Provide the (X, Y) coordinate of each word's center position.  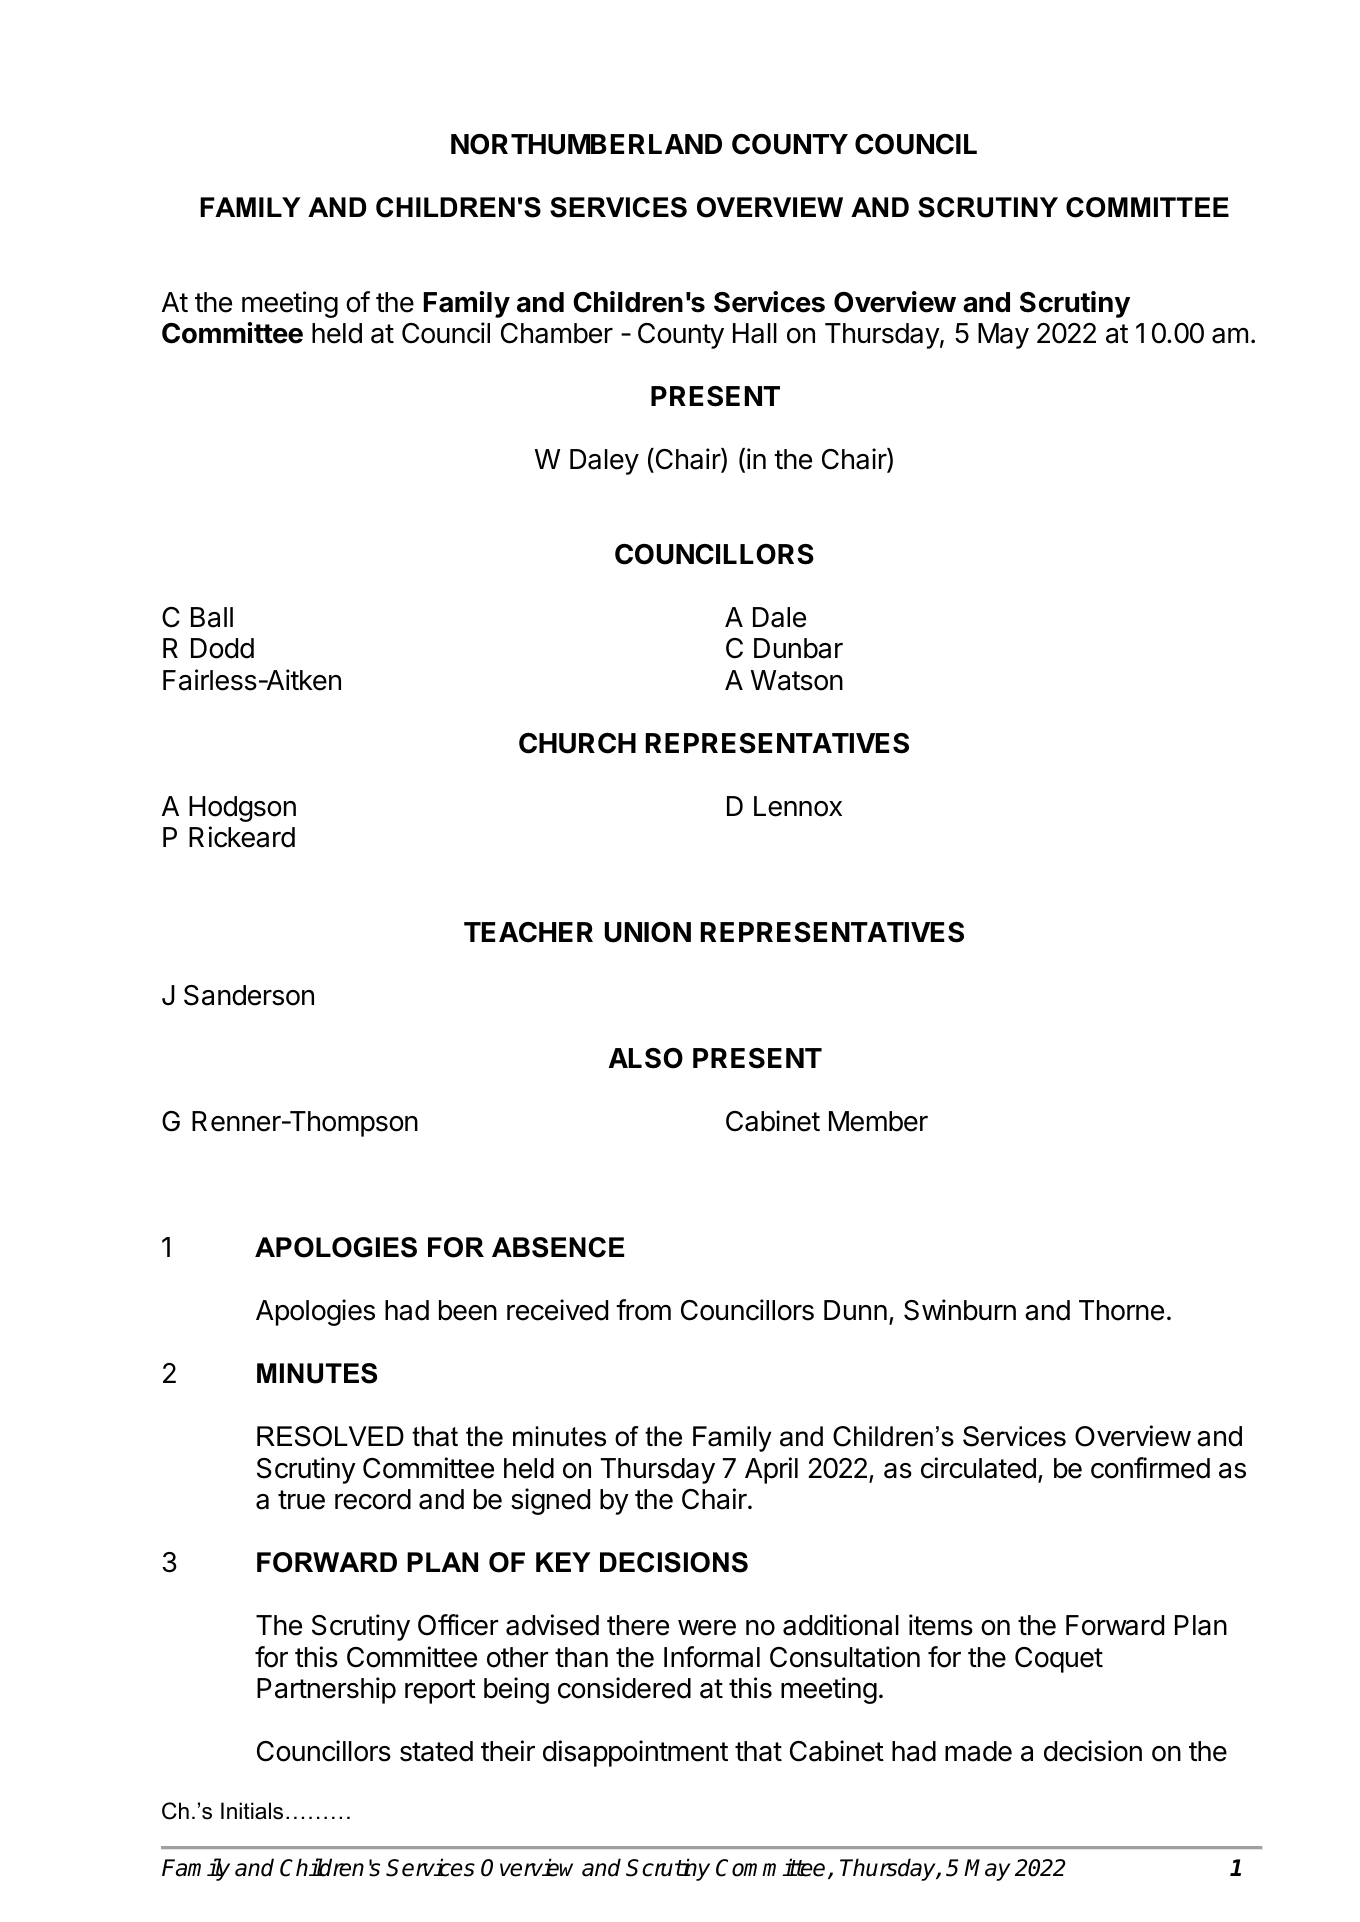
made (978, 1751)
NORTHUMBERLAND (586, 144)
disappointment (635, 1753)
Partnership (326, 1690)
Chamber (557, 333)
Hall (755, 333)
